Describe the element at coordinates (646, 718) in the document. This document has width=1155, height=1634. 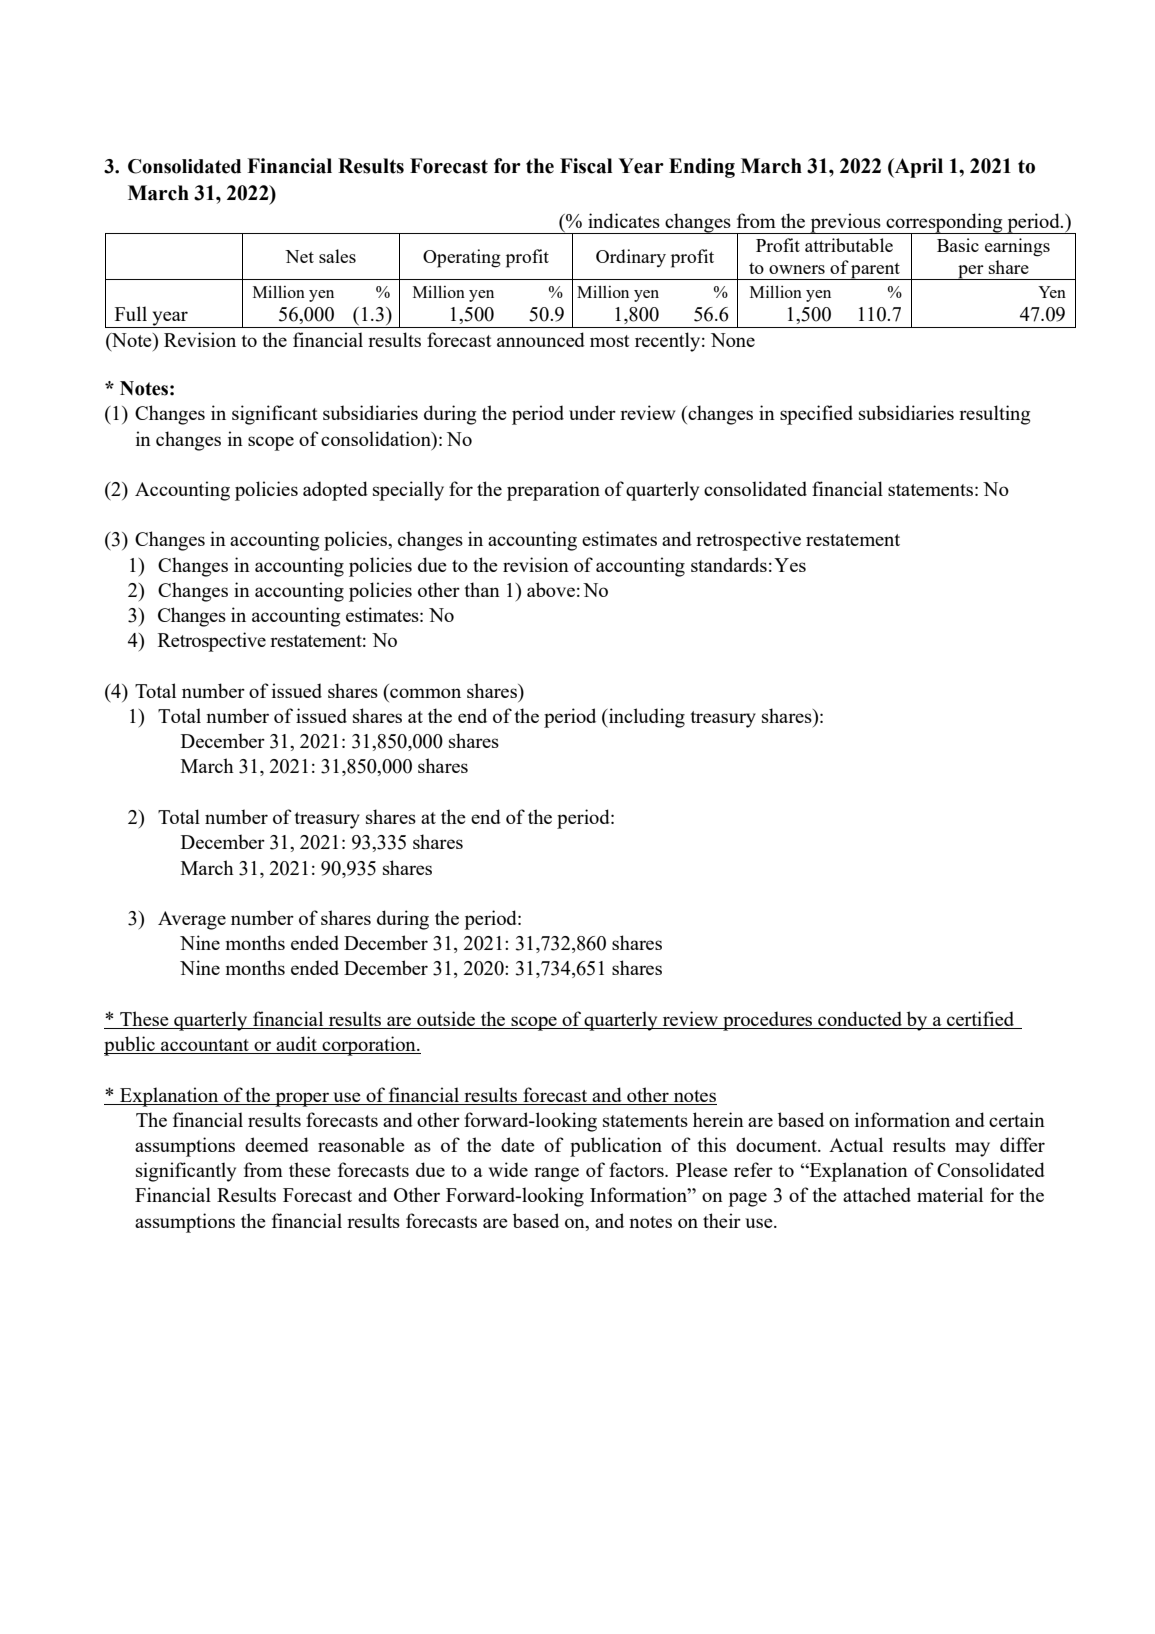
I see `including` at that location.
